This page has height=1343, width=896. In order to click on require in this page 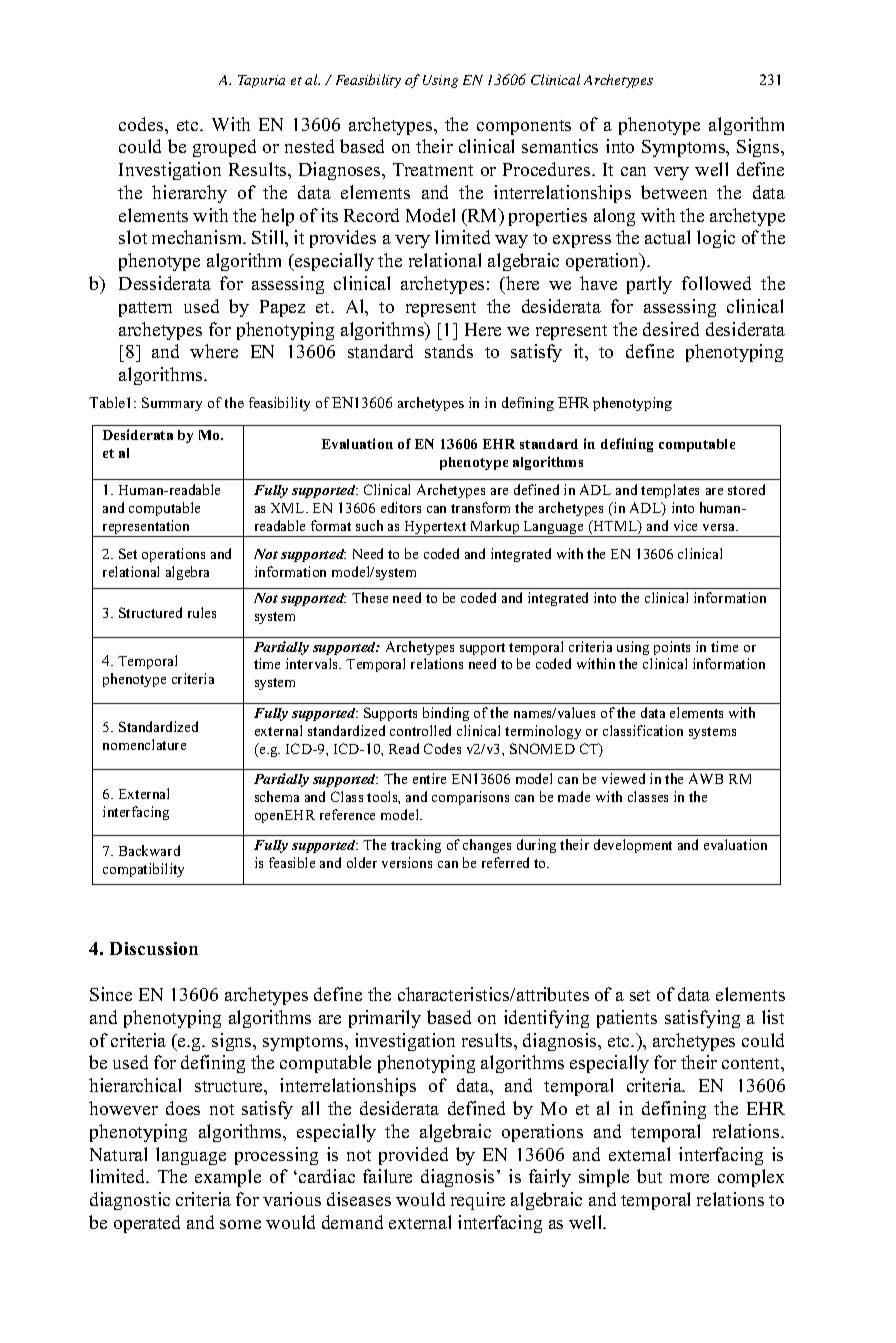, I will do `click(478, 1201)`.
